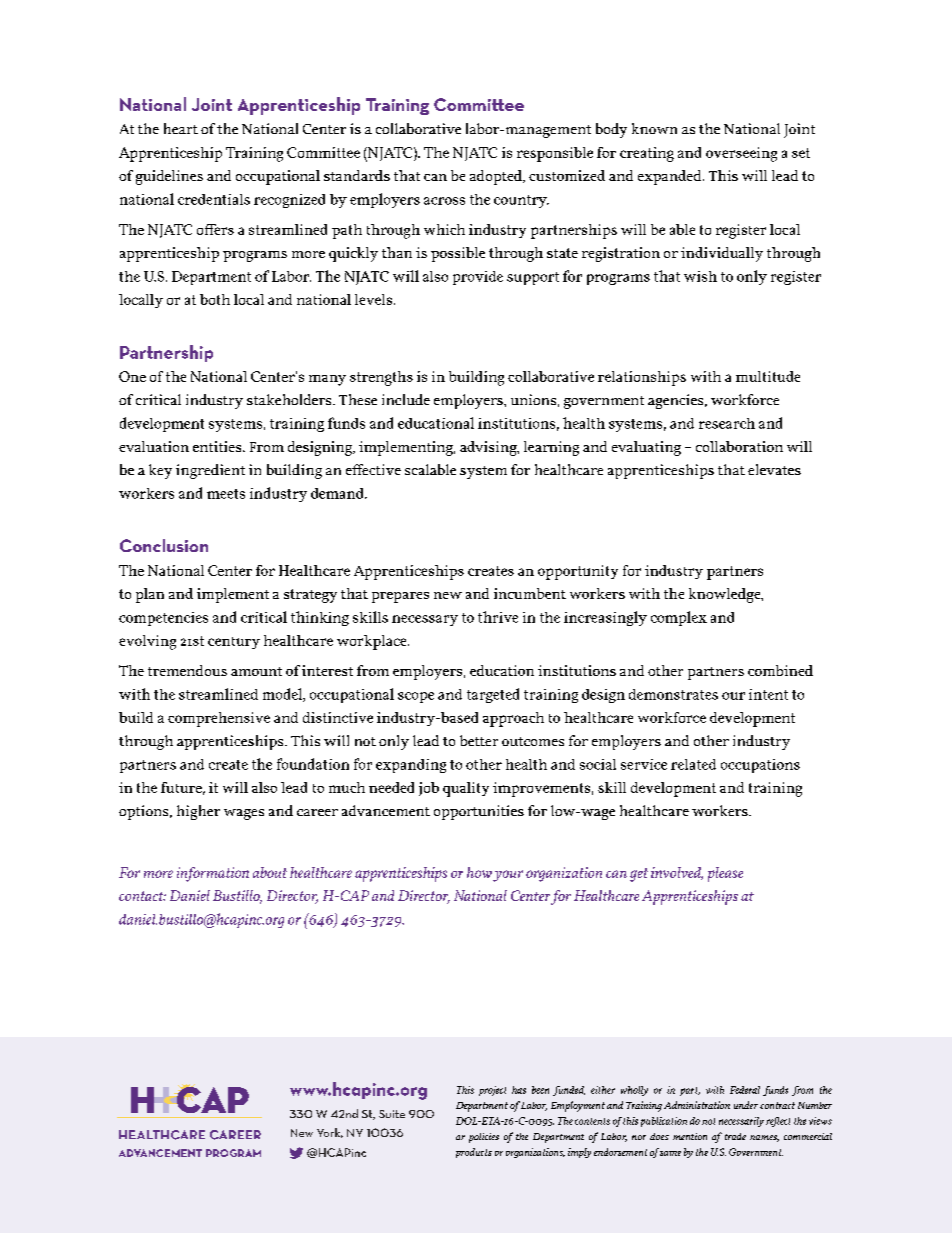 The image size is (952, 1233). I want to click on combined, so click(780, 670).
